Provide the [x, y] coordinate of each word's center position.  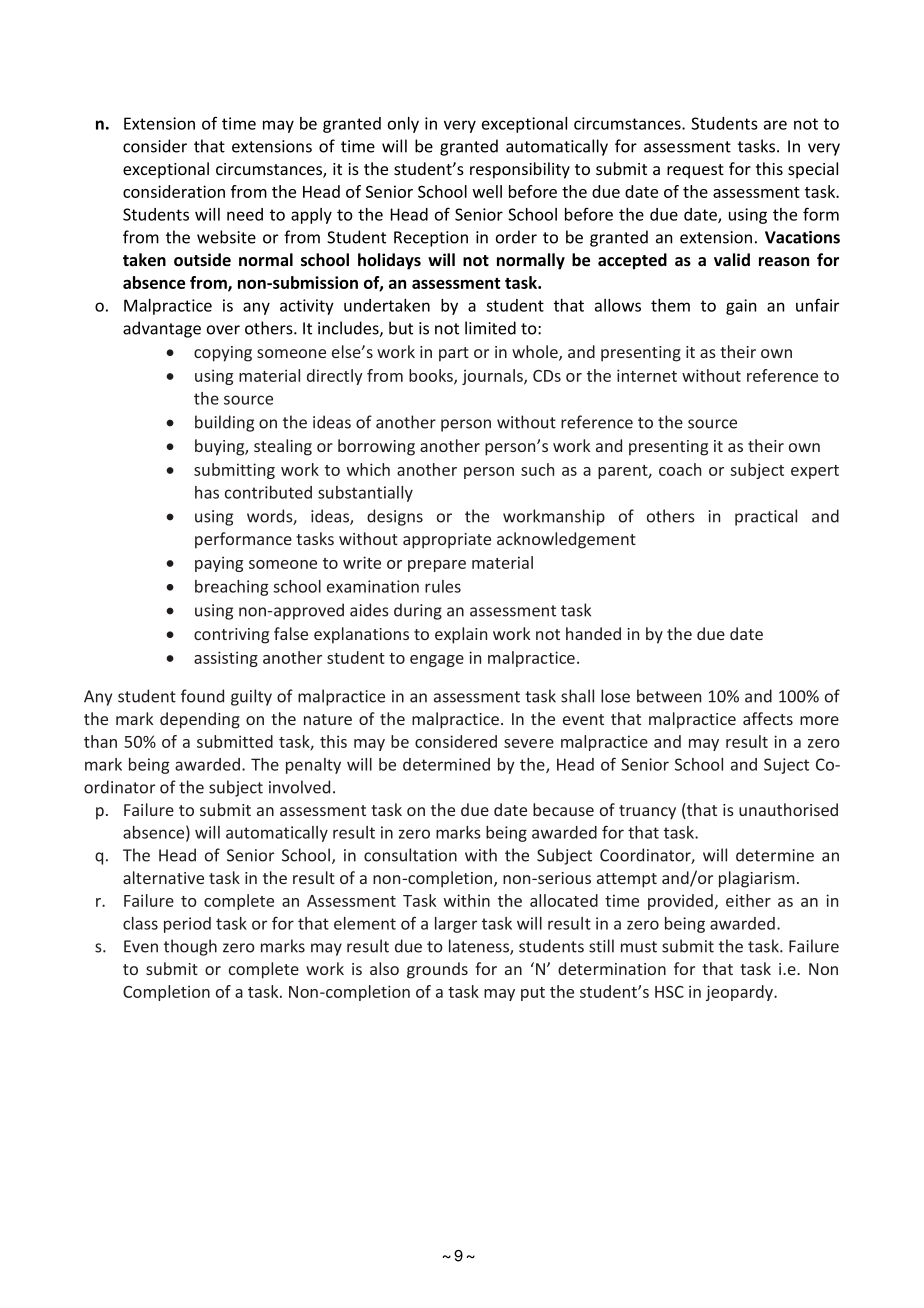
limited [490, 328]
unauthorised [788, 809]
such [537, 469]
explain [461, 635]
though [190, 947]
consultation [410, 855]
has [207, 492]
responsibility [520, 170]
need [245, 214]
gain [741, 307]
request [695, 171]
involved [299, 787]
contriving [231, 636]
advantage [162, 329]
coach [680, 469]
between [669, 696]
